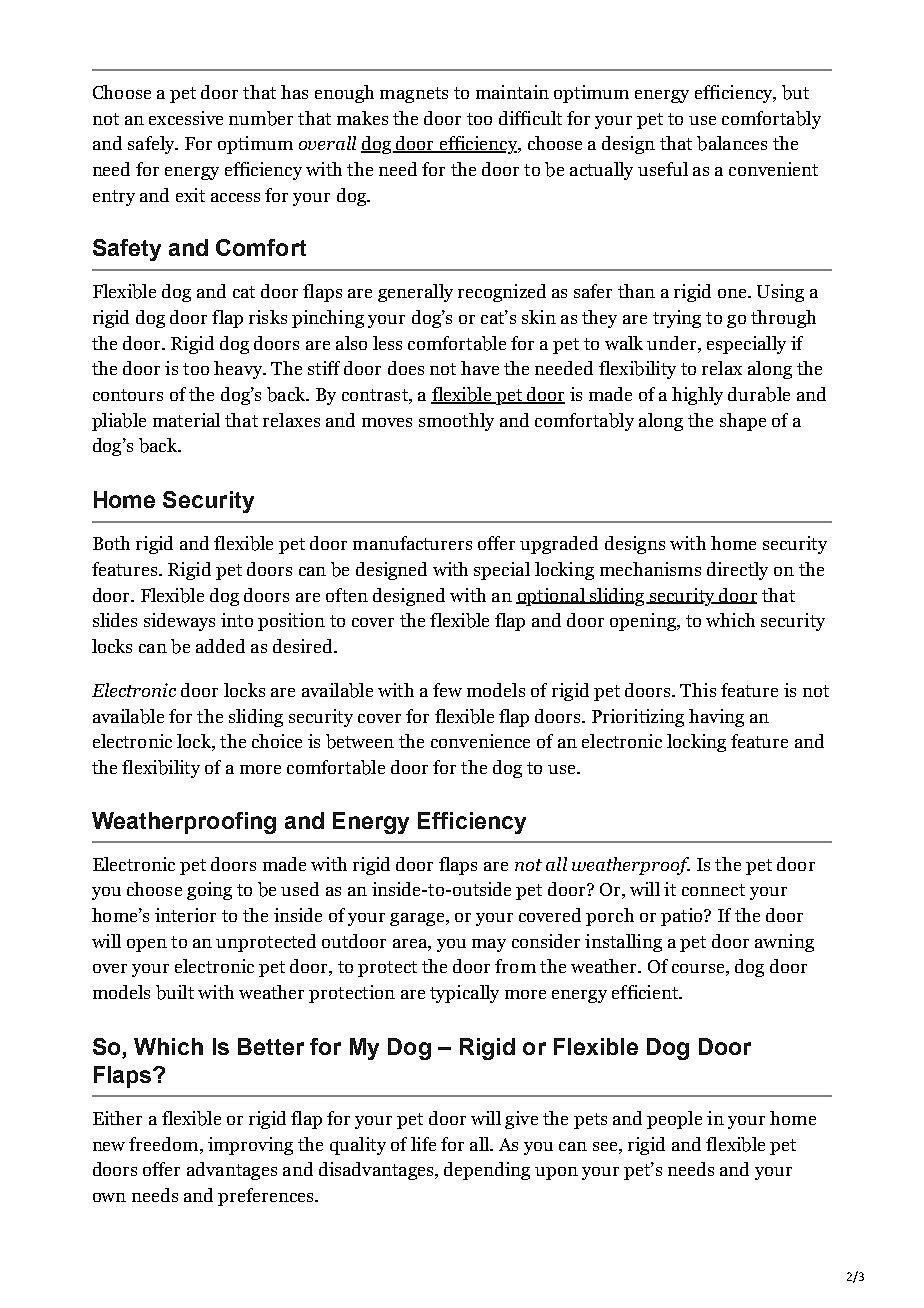 This screenshot has width=924, height=1308. Describe the element at coordinates (713, 890) in the screenshot. I see `connect` at that location.
